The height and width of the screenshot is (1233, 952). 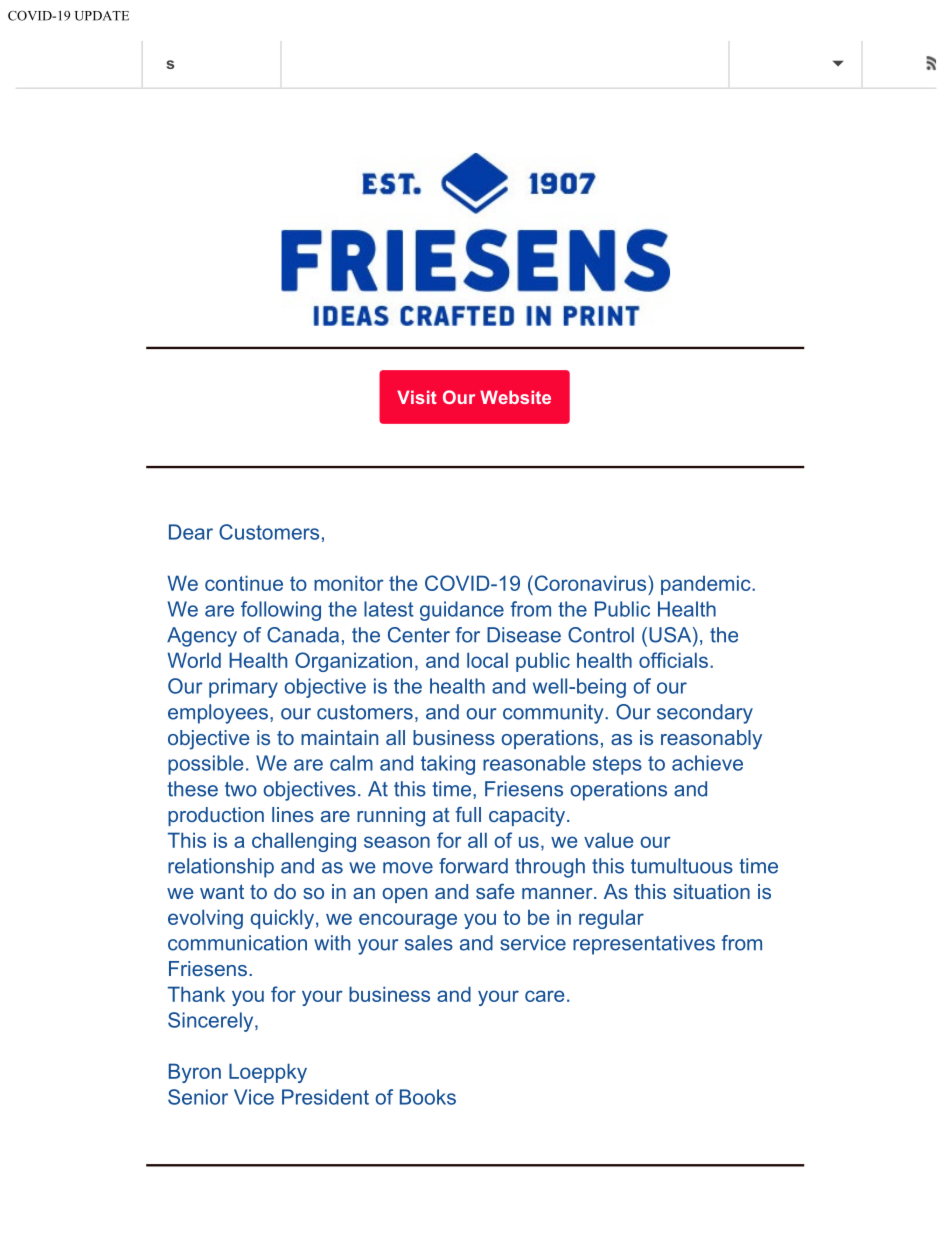 What do you see at coordinates (191, 532) in the screenshot?
I see `Dear` at bounding box center [191, 532].
